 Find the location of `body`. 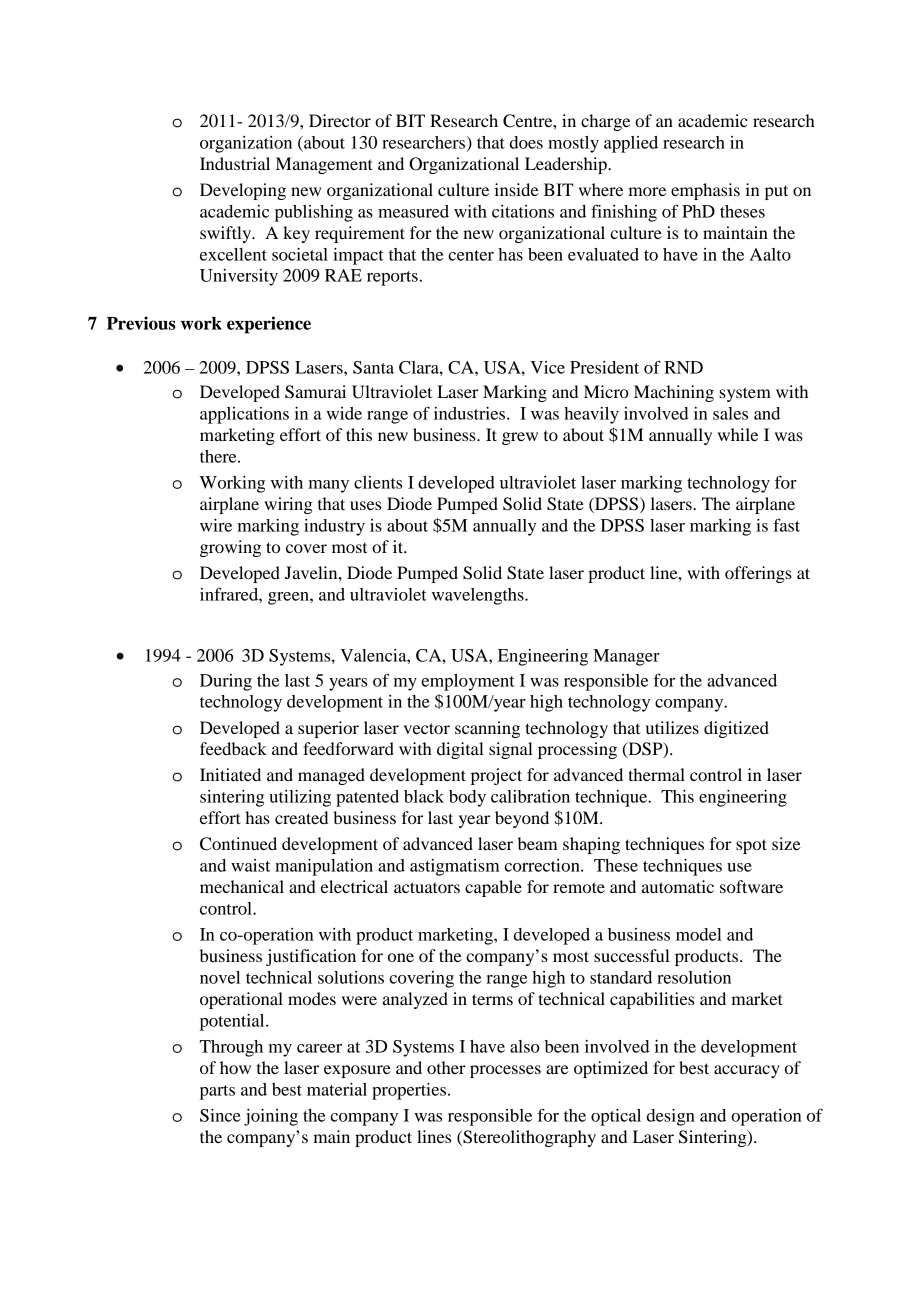

body is located at coordinates (467, 798).
